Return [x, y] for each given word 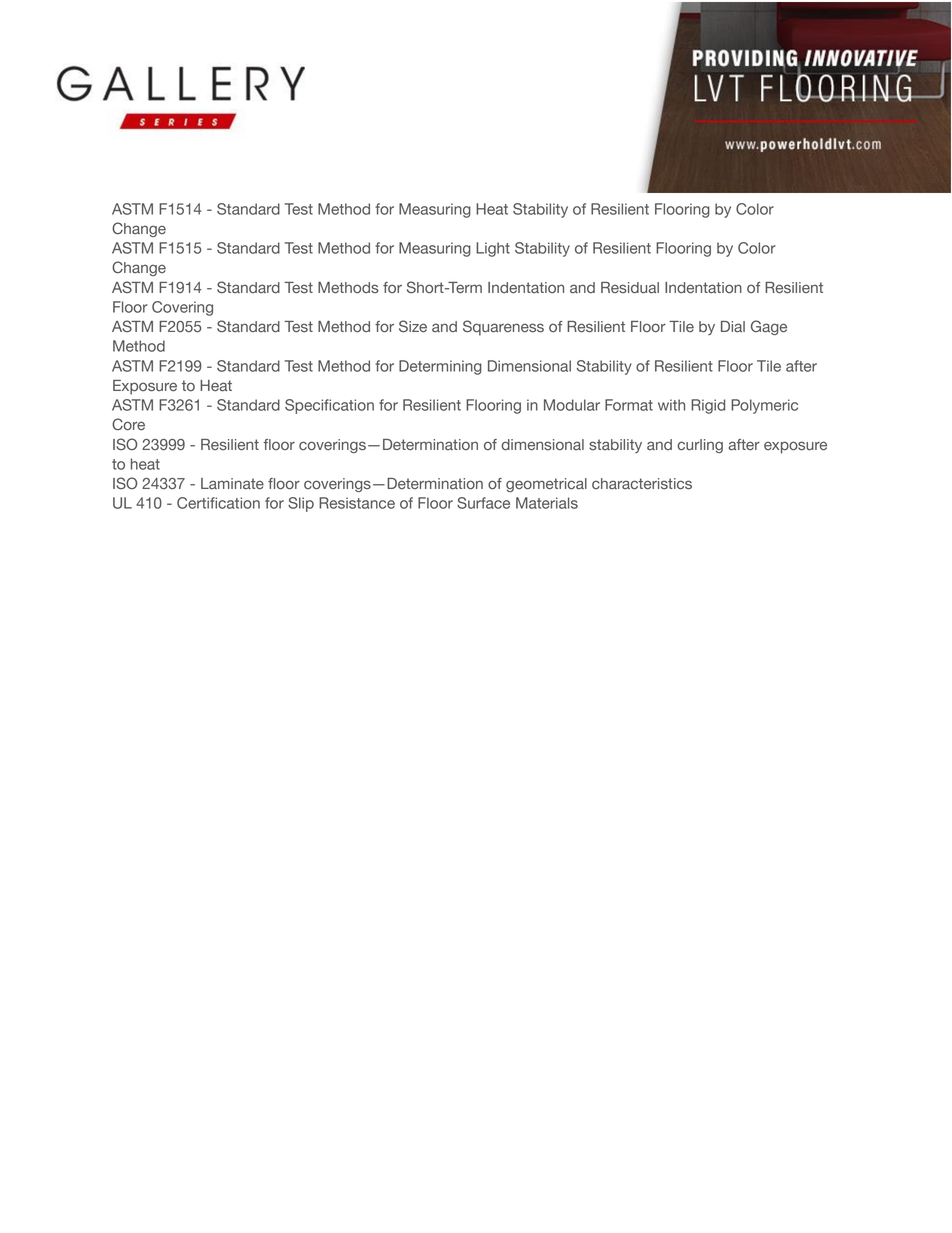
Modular [572, 405]
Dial [733, 327]
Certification [218, 503]
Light [493, 249]
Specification [329, 406]
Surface [483, 503]
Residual [630, 288]
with [671, 405]
